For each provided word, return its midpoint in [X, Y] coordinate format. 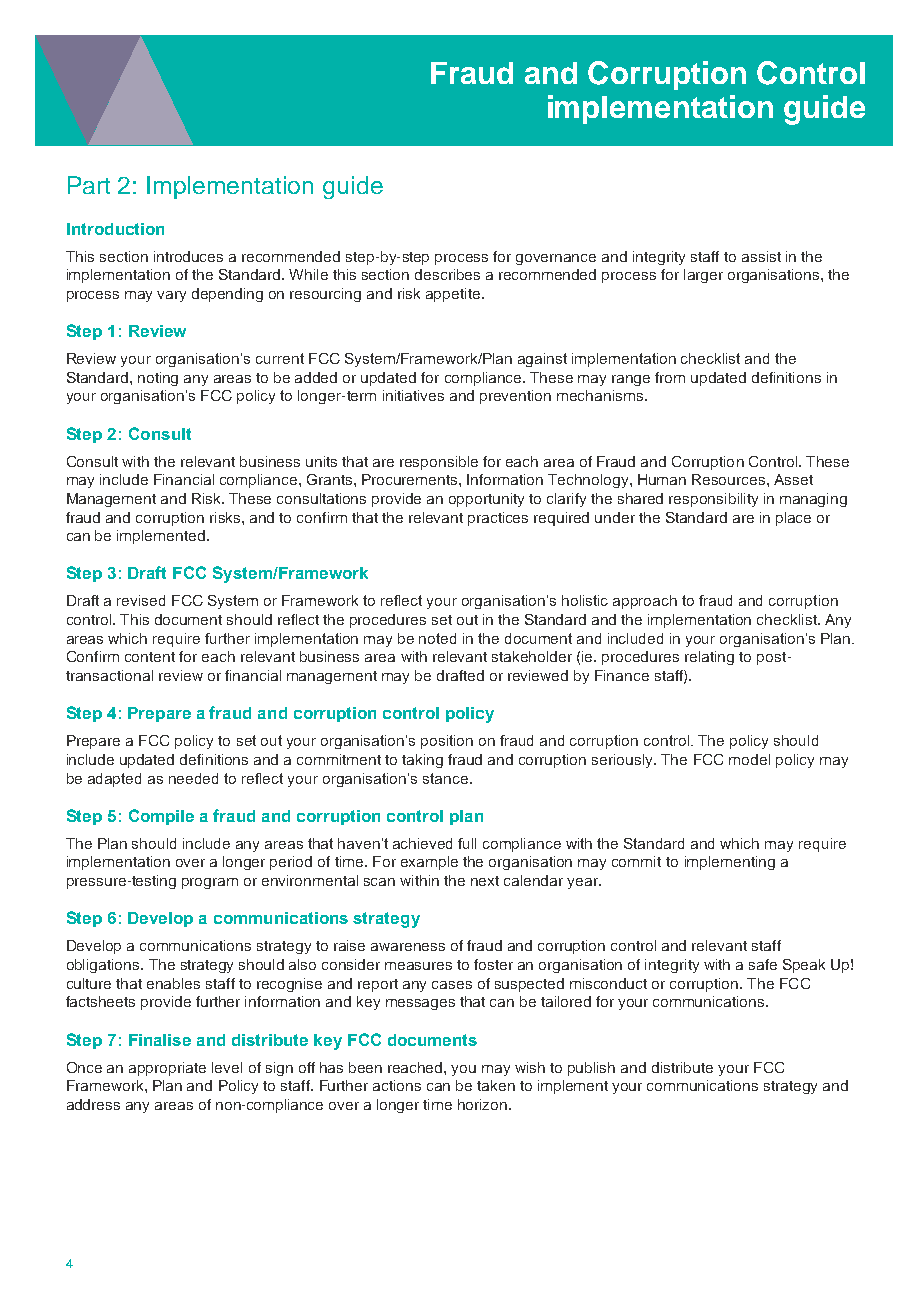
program [210, 883]
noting [158, 379]
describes [447, 274]
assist [761, 256]
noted [437, 638]
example [429, 863]
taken [496, 1085]
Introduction [115, 229]
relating [709, 658]
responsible [439, 463]
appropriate [167, 1069]
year [583, 883]
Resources [730, 479]
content [150, 657]
